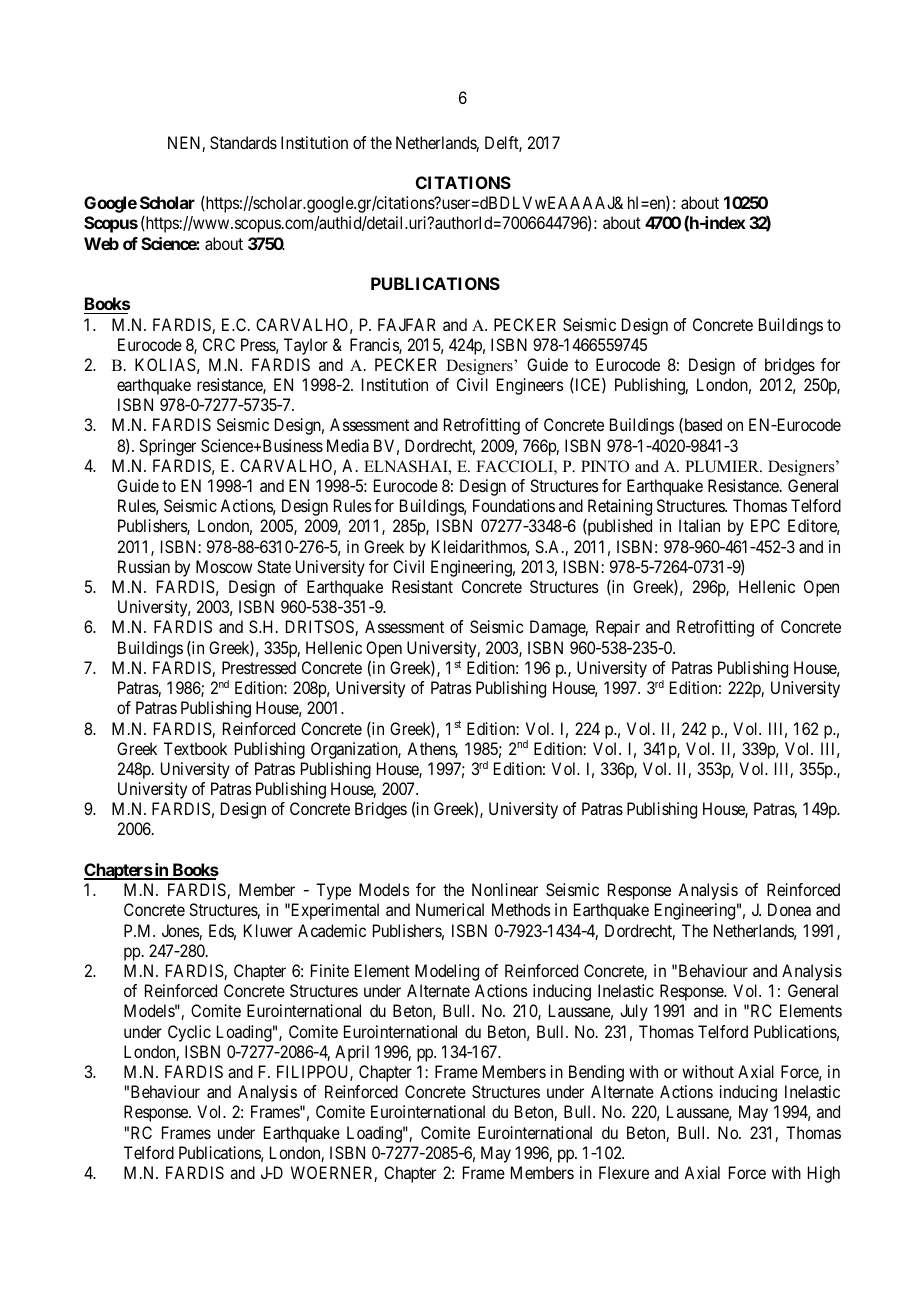  What do you see at coordinates (765, 525) in the screenshot?
I see `EPC` at bounding box center [765, 525].
